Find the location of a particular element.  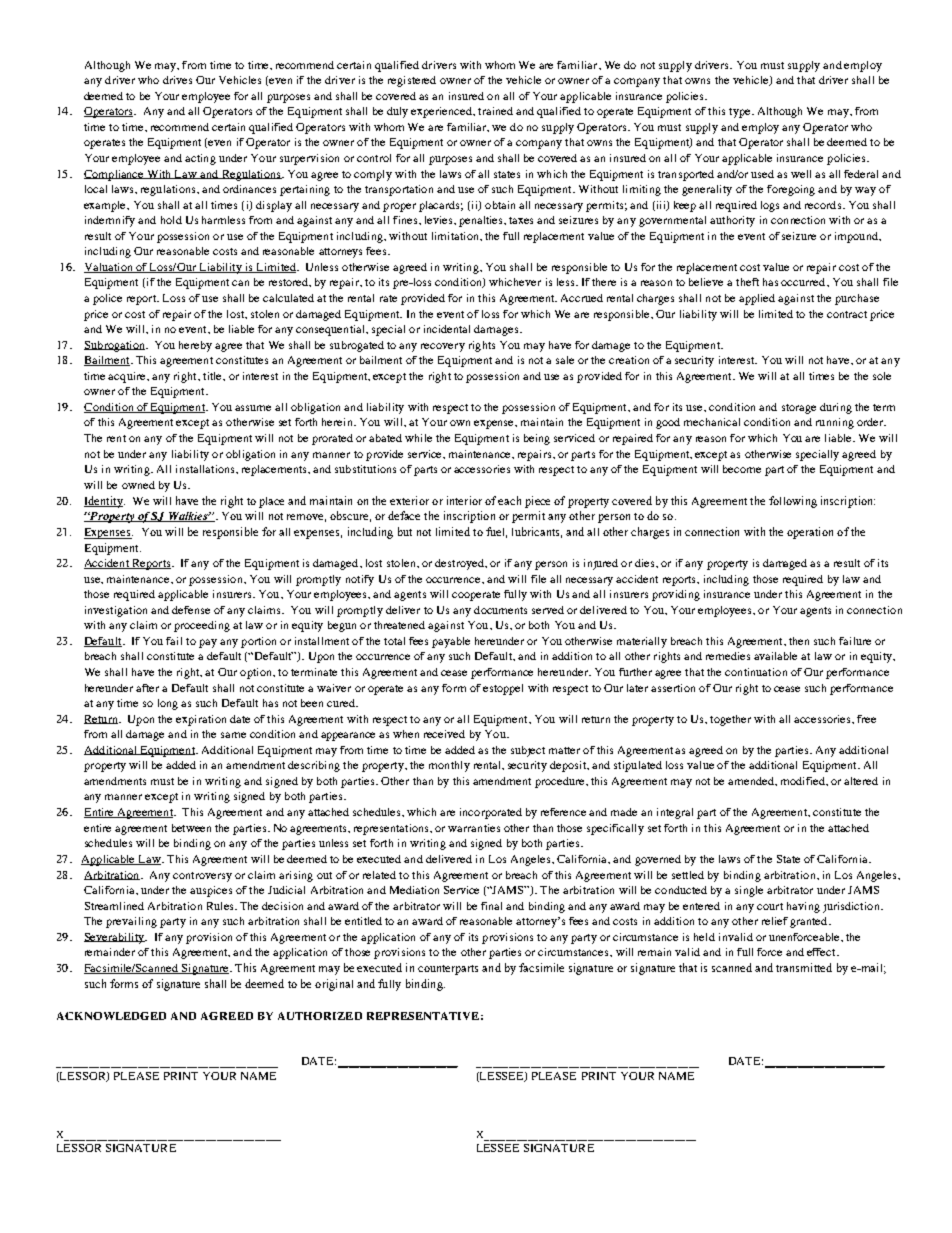

installations is located at coordinates (206, 469).
